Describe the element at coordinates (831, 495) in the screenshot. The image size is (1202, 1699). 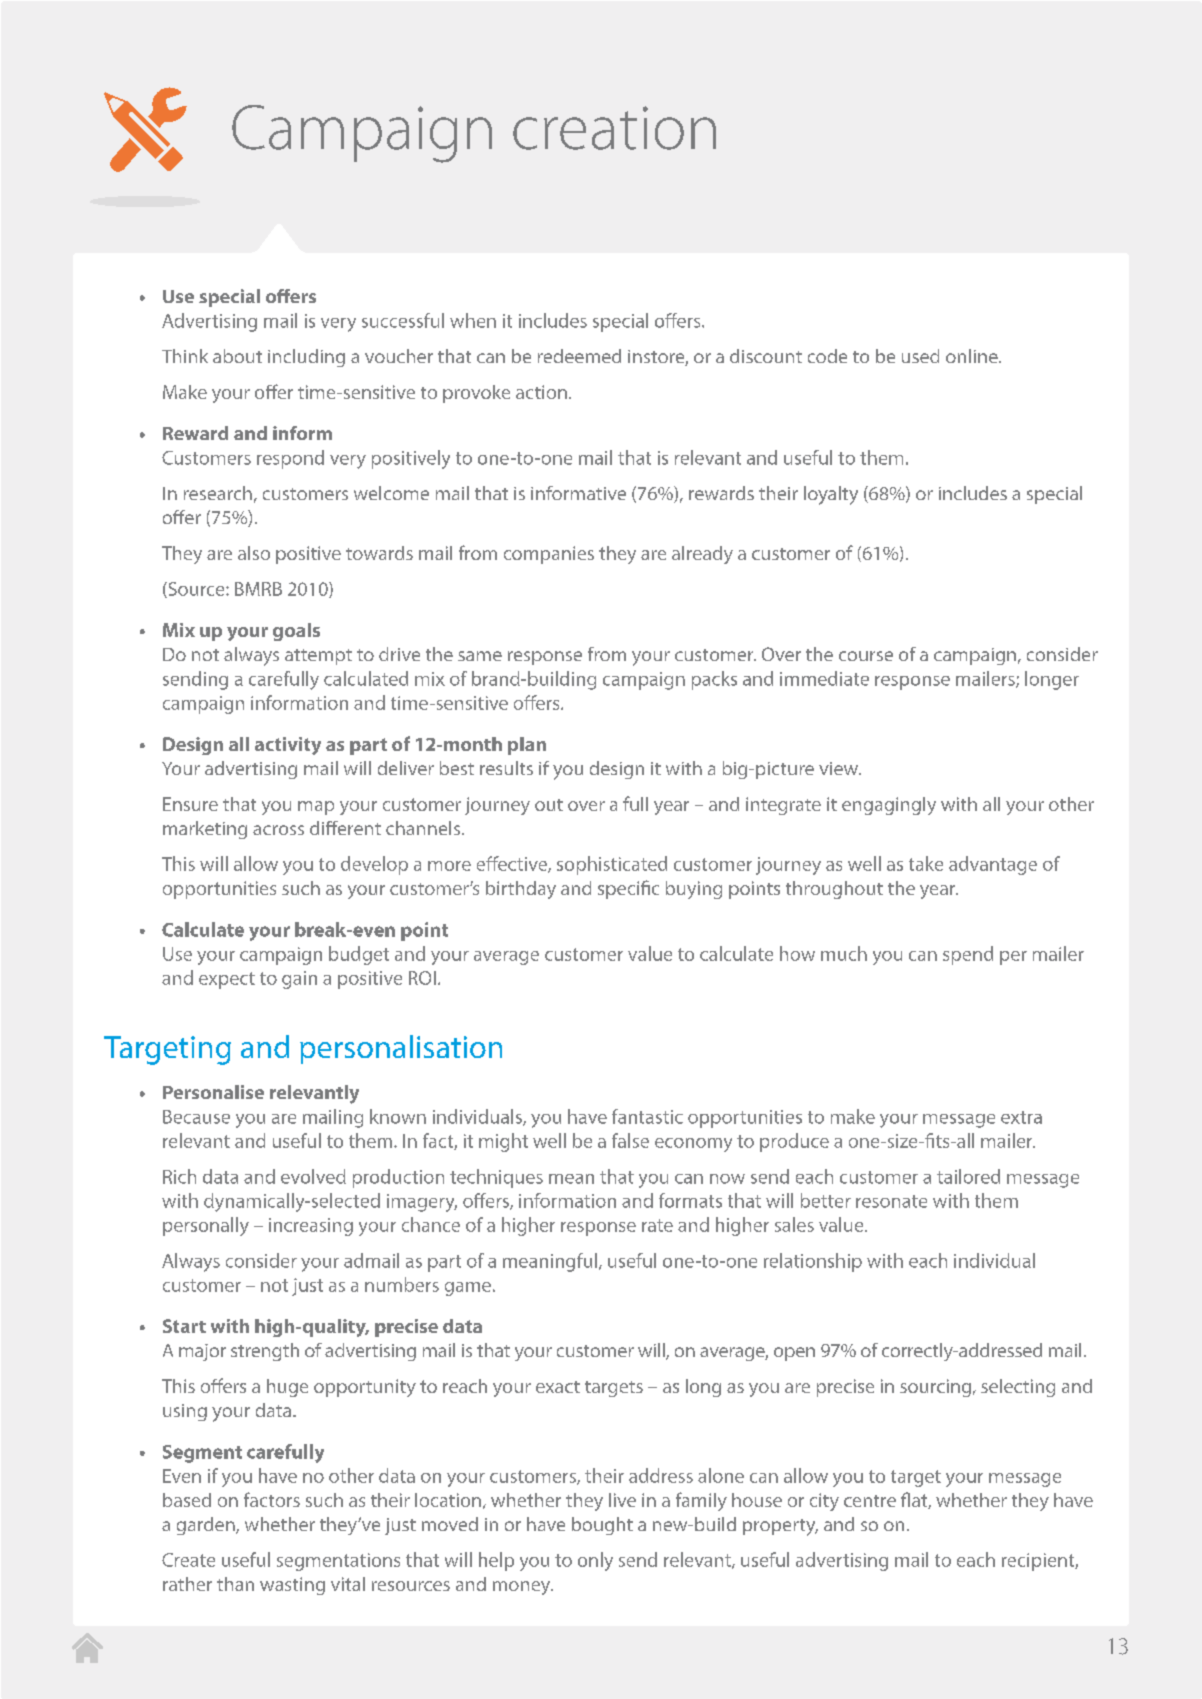
I see `loyalty` at that location.
